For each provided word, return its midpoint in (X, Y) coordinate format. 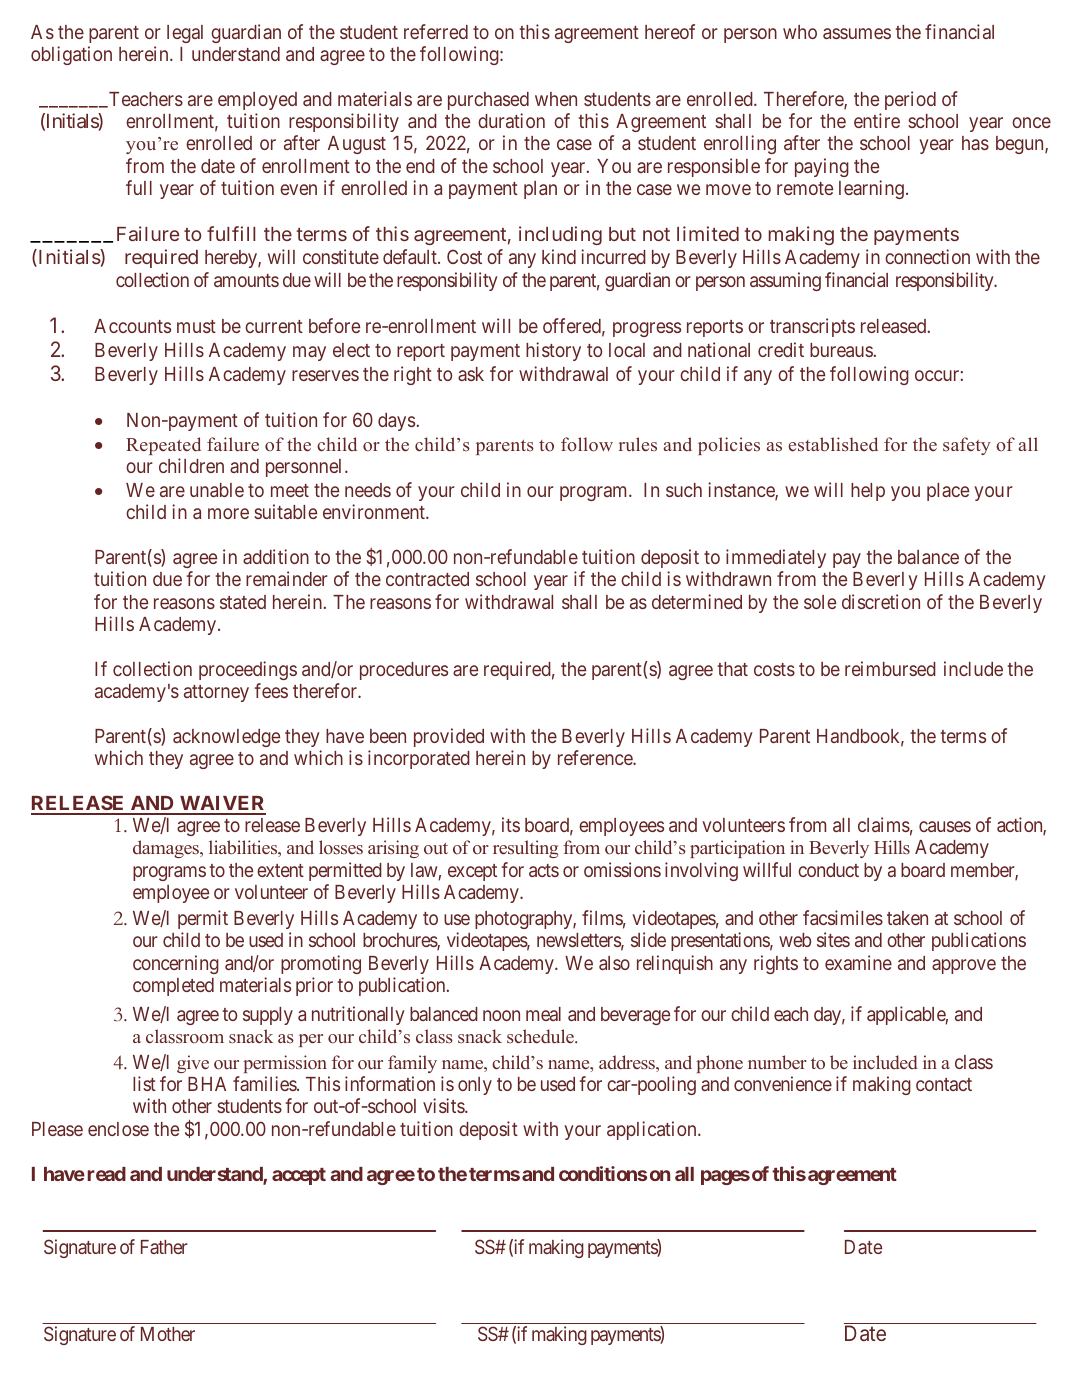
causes (945, 826)
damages (167, 849)
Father (164, 1247)
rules (638, 444)
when (556, 99)
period (910, 100)
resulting (525, 849)
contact (944, 1084)
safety (967, 446)
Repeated (163, 446)
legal (185, 34)
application (653, 1130)
